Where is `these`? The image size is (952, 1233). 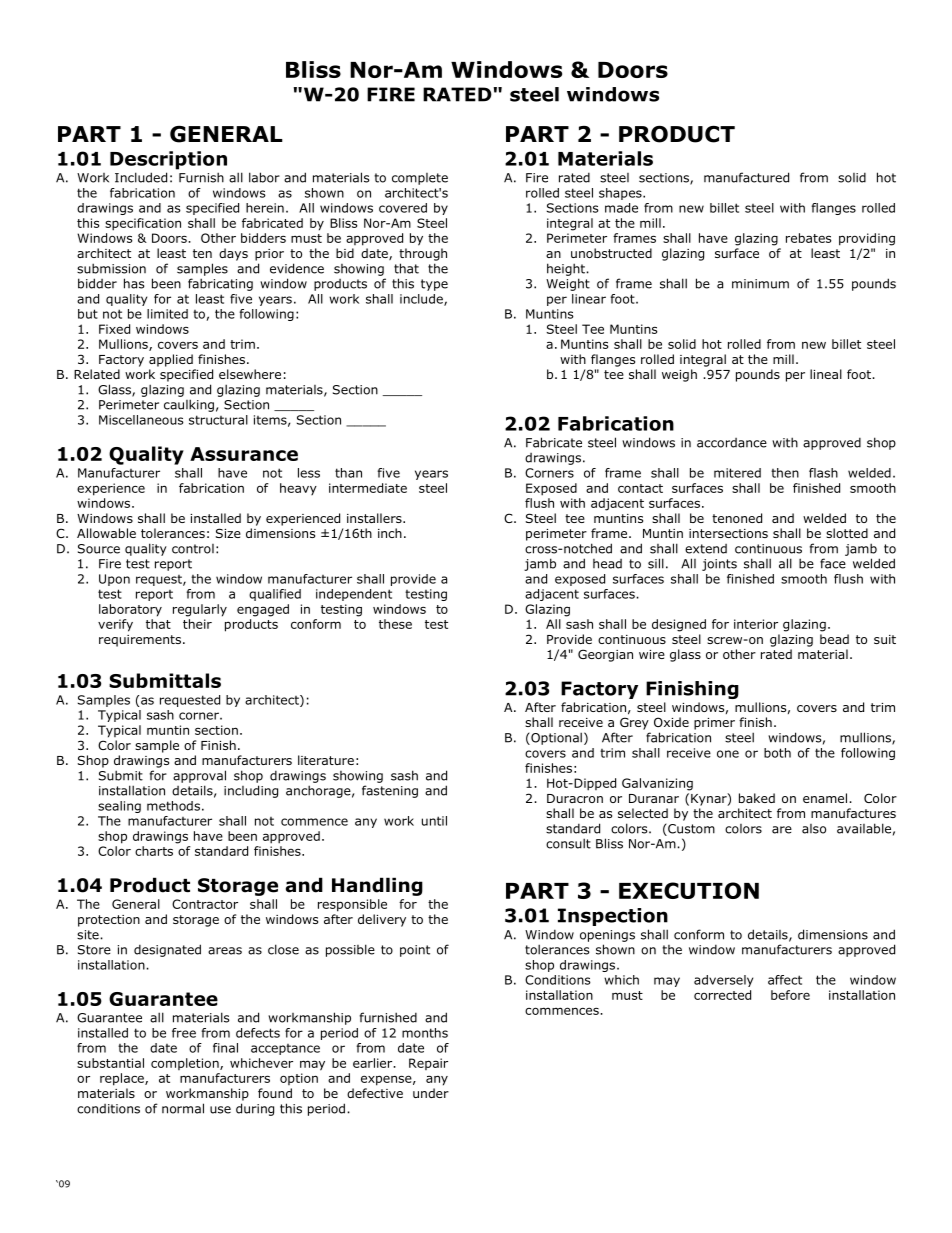 these is located at coordinates (395, 624).
